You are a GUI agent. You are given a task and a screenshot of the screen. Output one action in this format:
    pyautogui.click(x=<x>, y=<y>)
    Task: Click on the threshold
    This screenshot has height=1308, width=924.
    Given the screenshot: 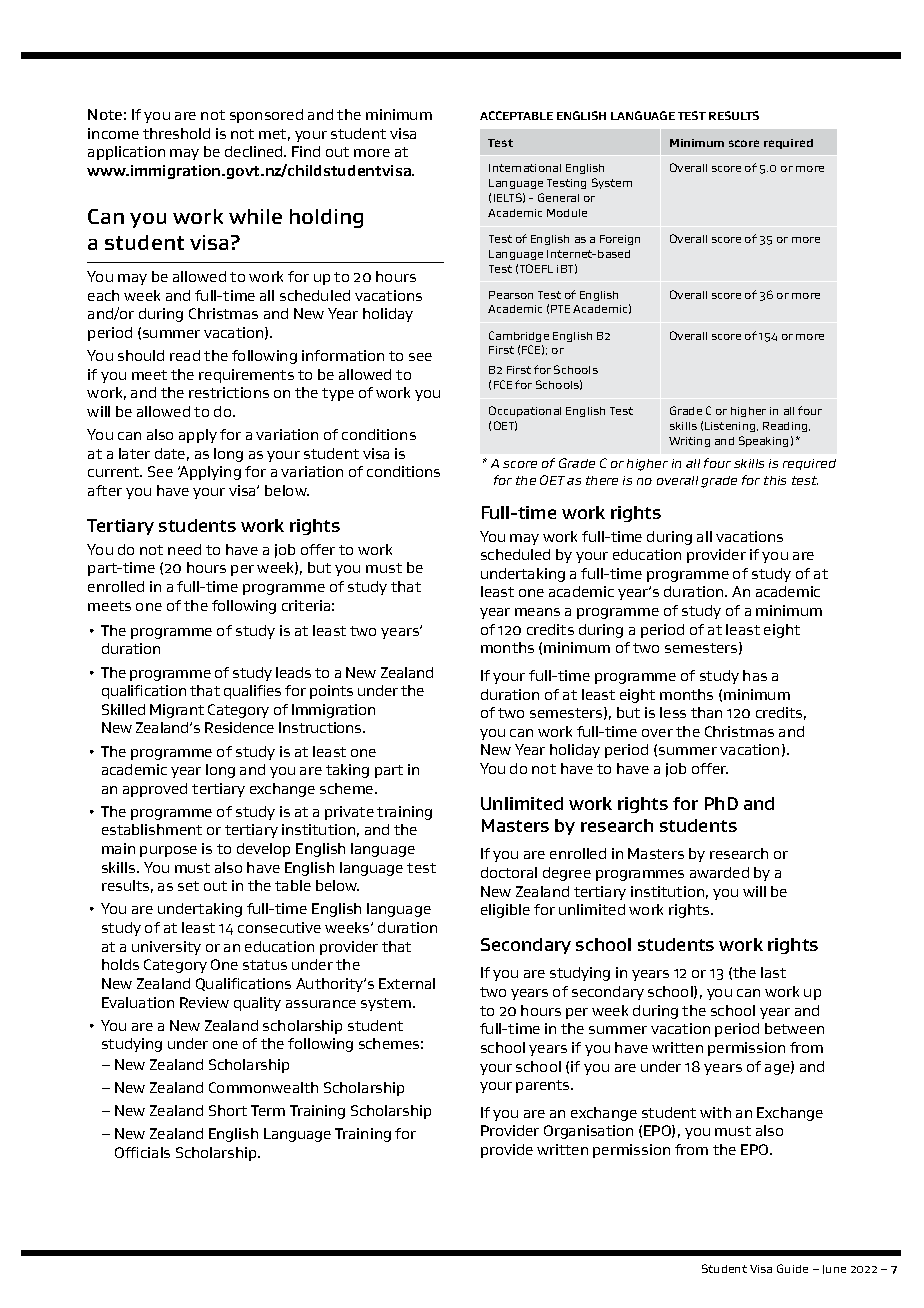 What is the action you would take?
    pyautogui.click(x=176, y=133)
